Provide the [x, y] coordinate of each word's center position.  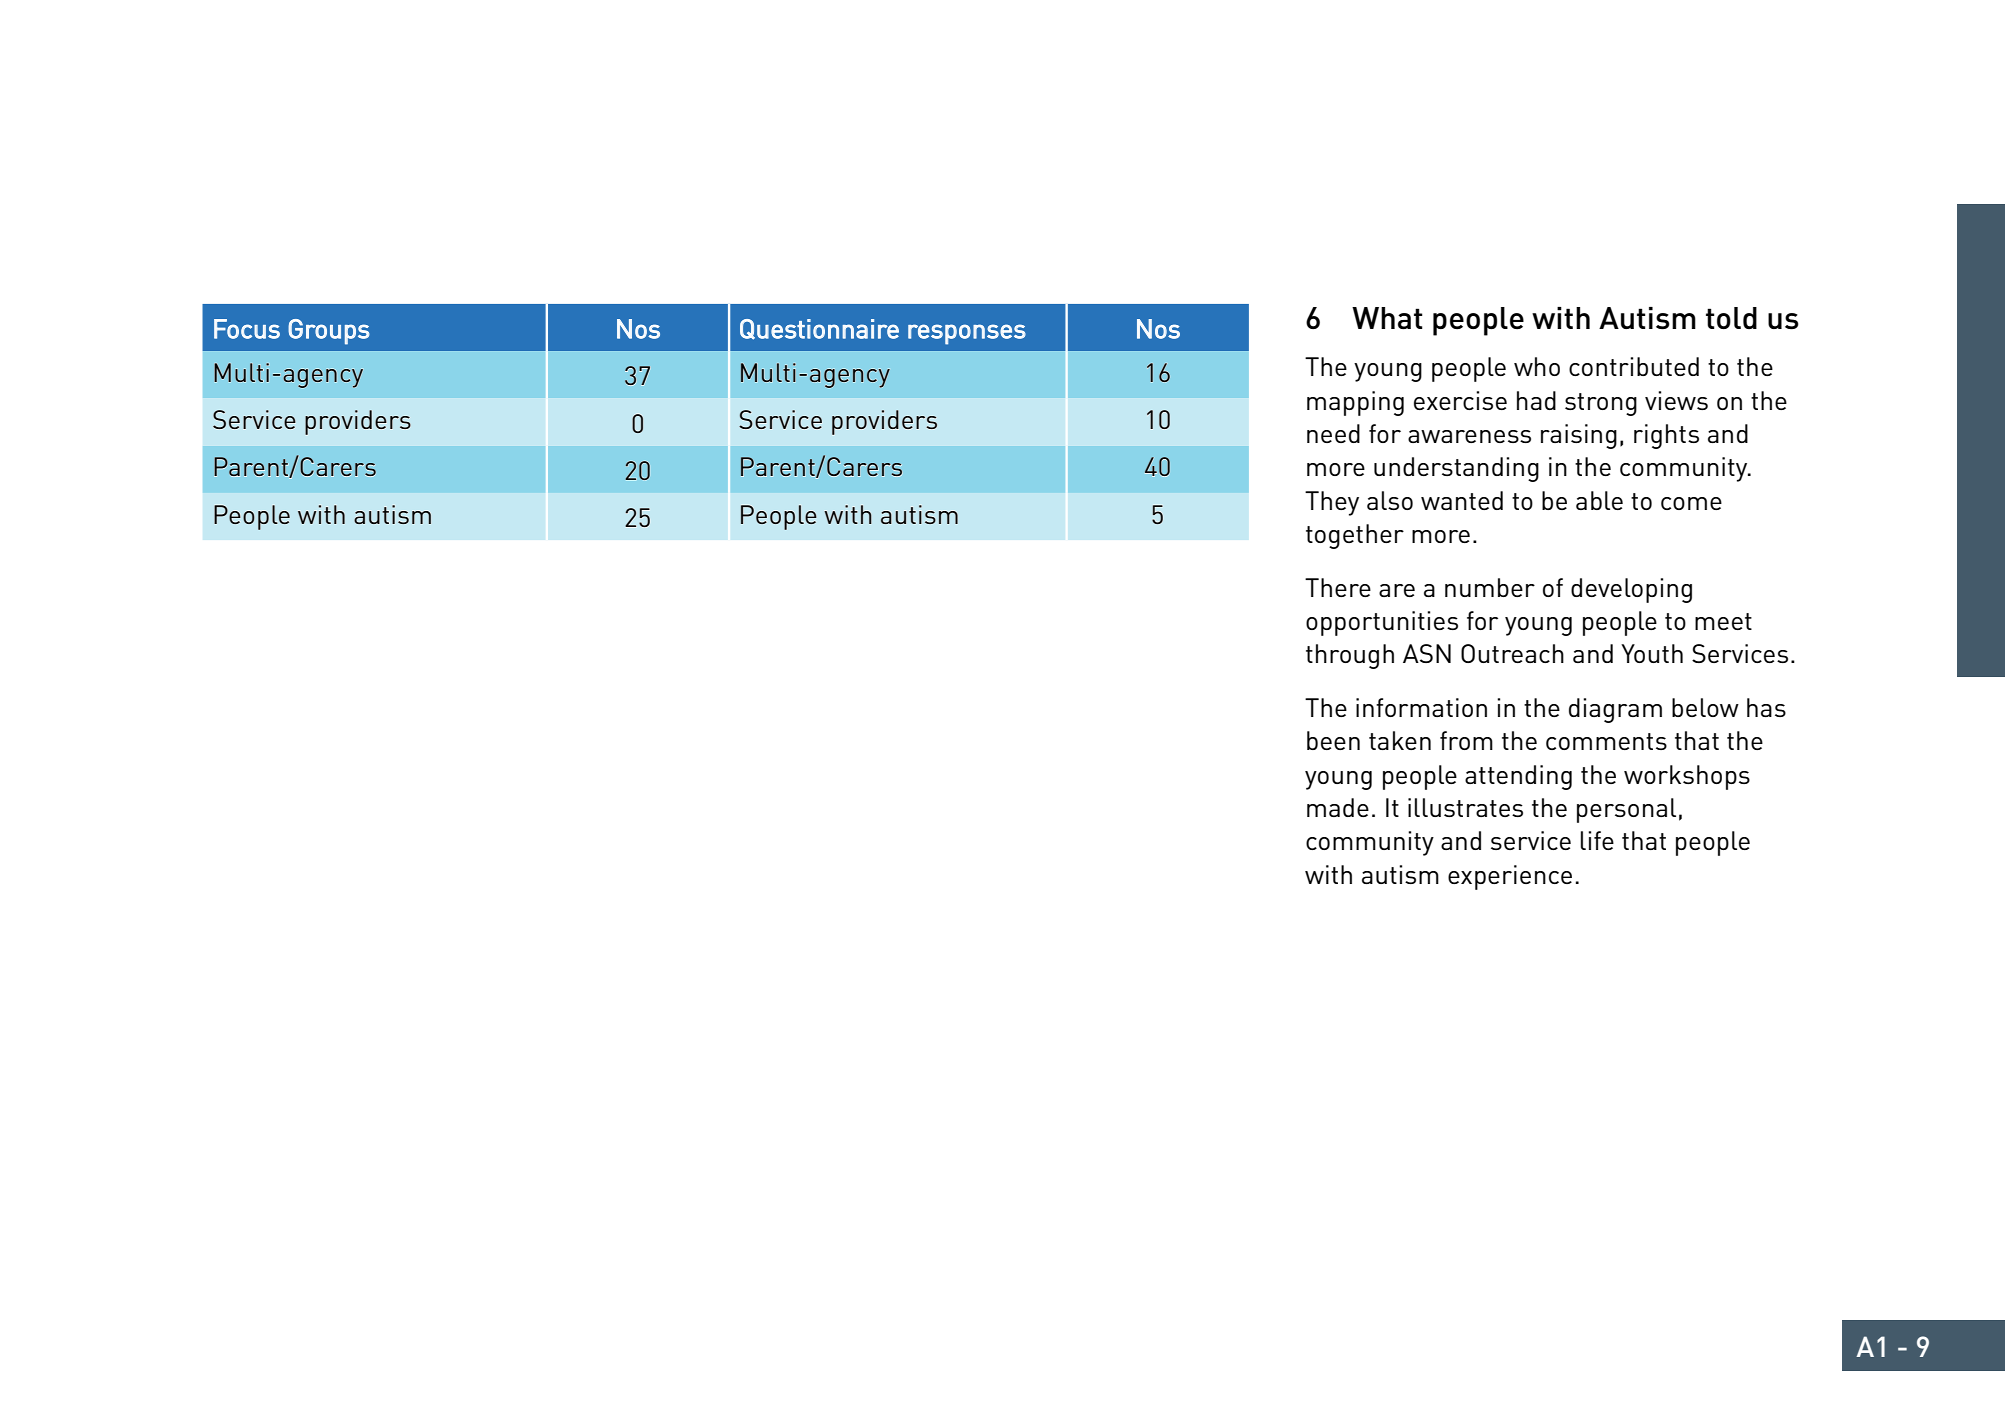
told [1731, 318]
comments [1606, 741]
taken [1400, 740]
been [1333, 740]
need [1333, 433]
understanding [1456, 469]
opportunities [1382, 623]
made [1338, 807]
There [1338, 587]
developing [1631, 590]
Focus [247, 329]
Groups [329, 332]
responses [967, 334]
